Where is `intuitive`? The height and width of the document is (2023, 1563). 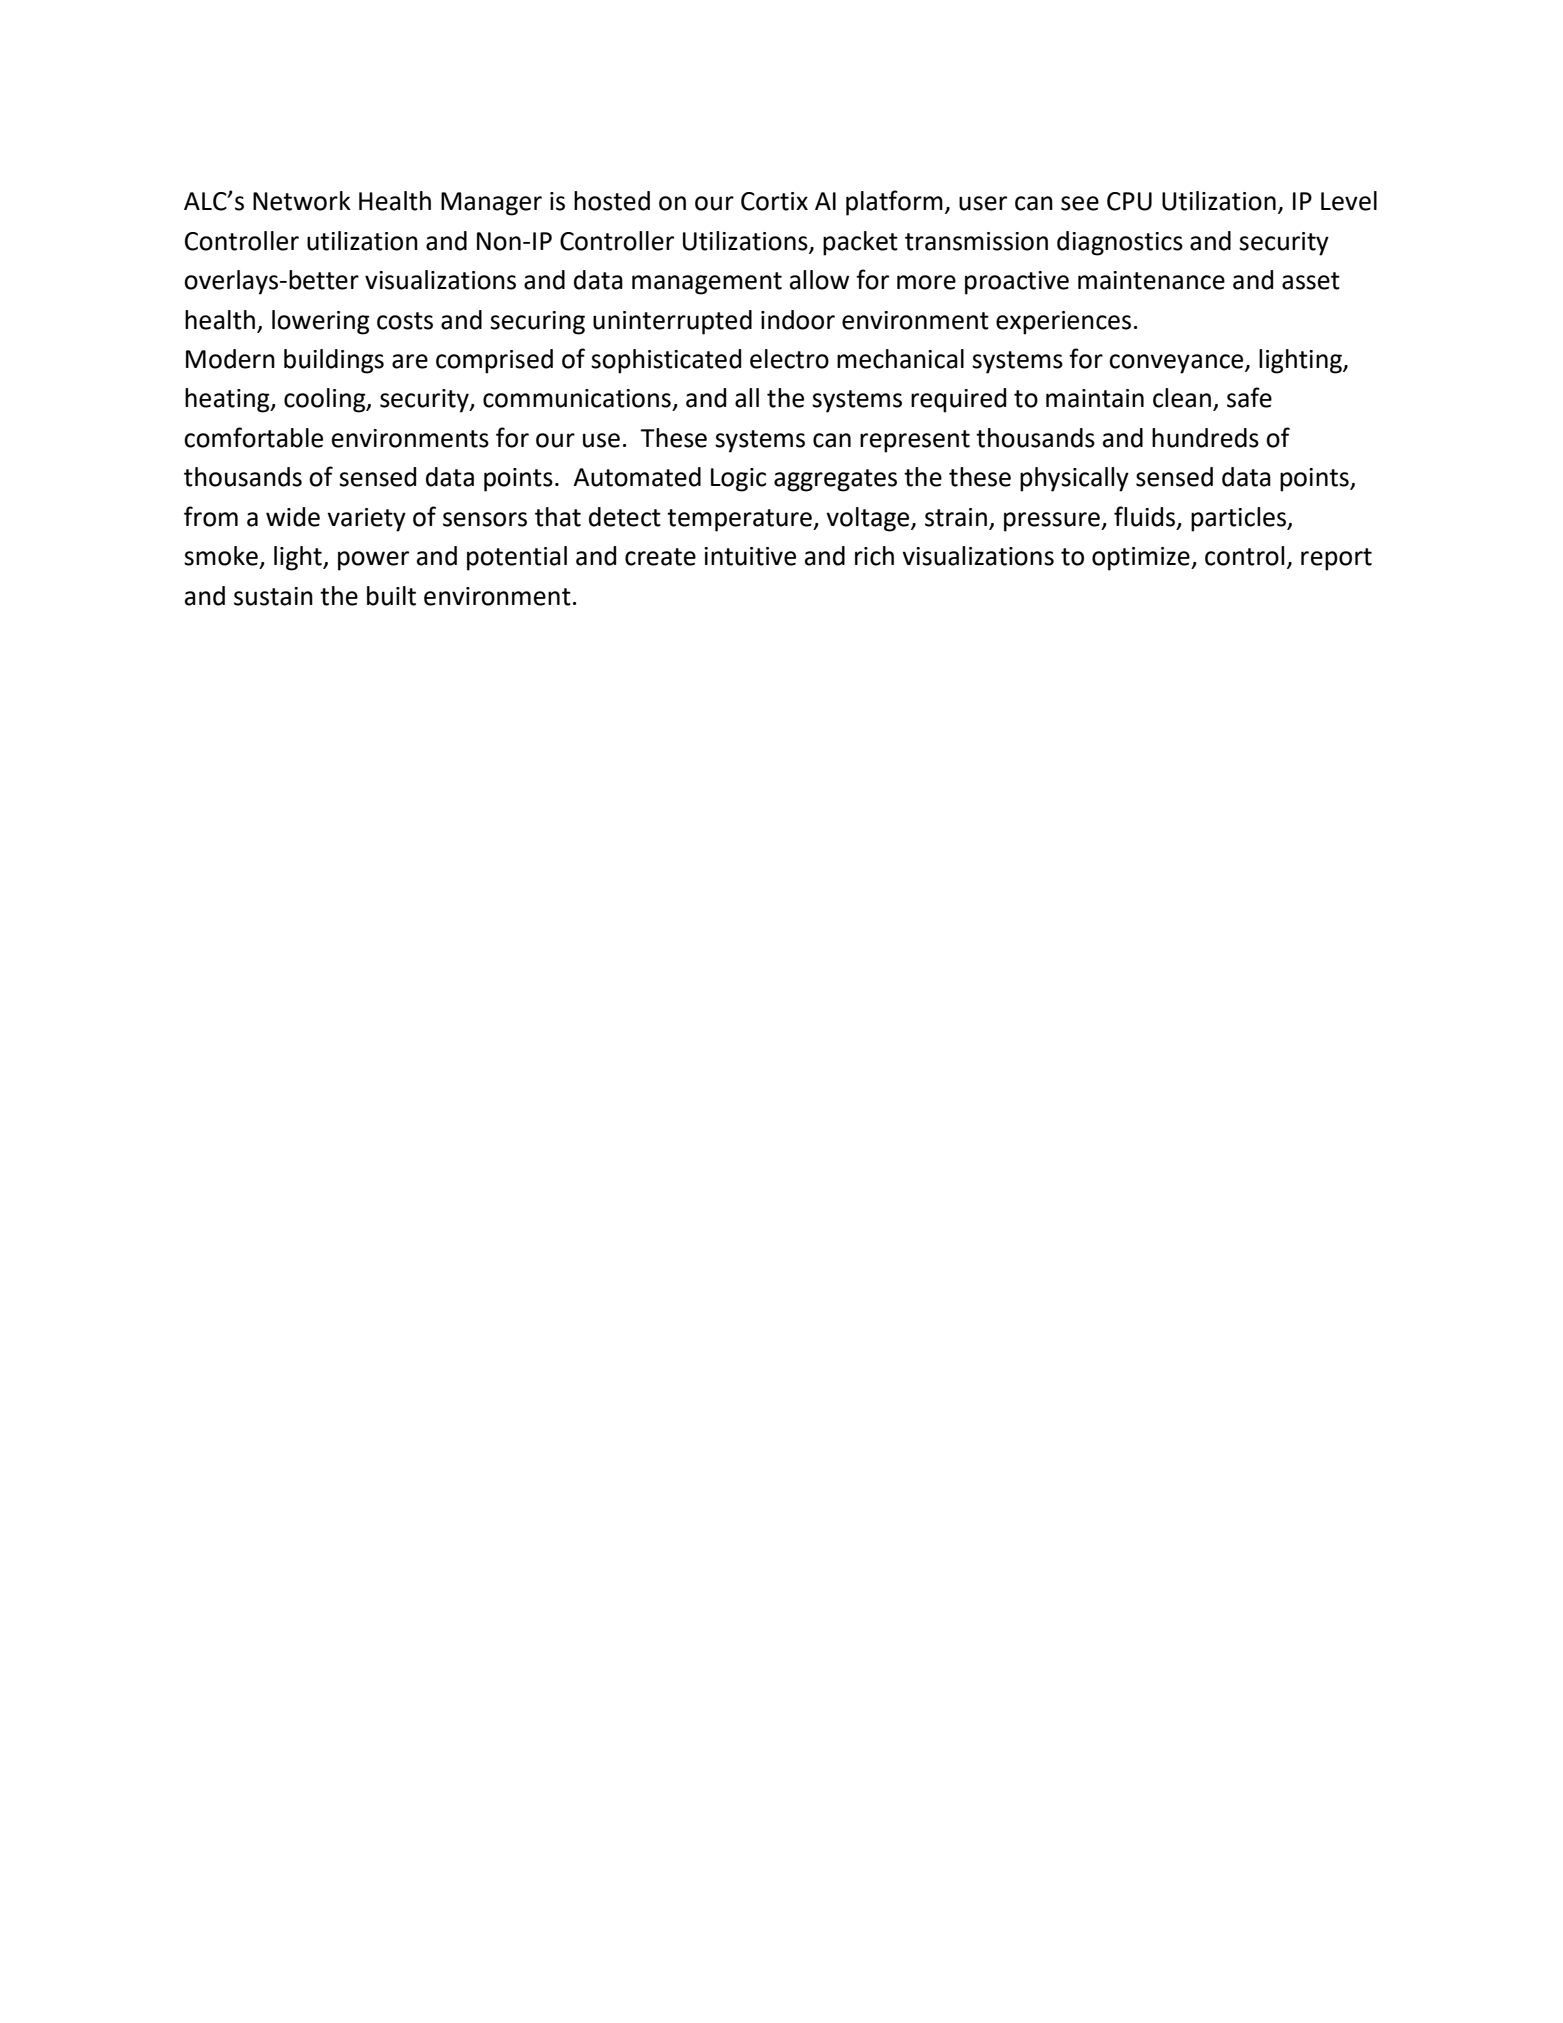
intuitive is located at coordinates (750, 556).
